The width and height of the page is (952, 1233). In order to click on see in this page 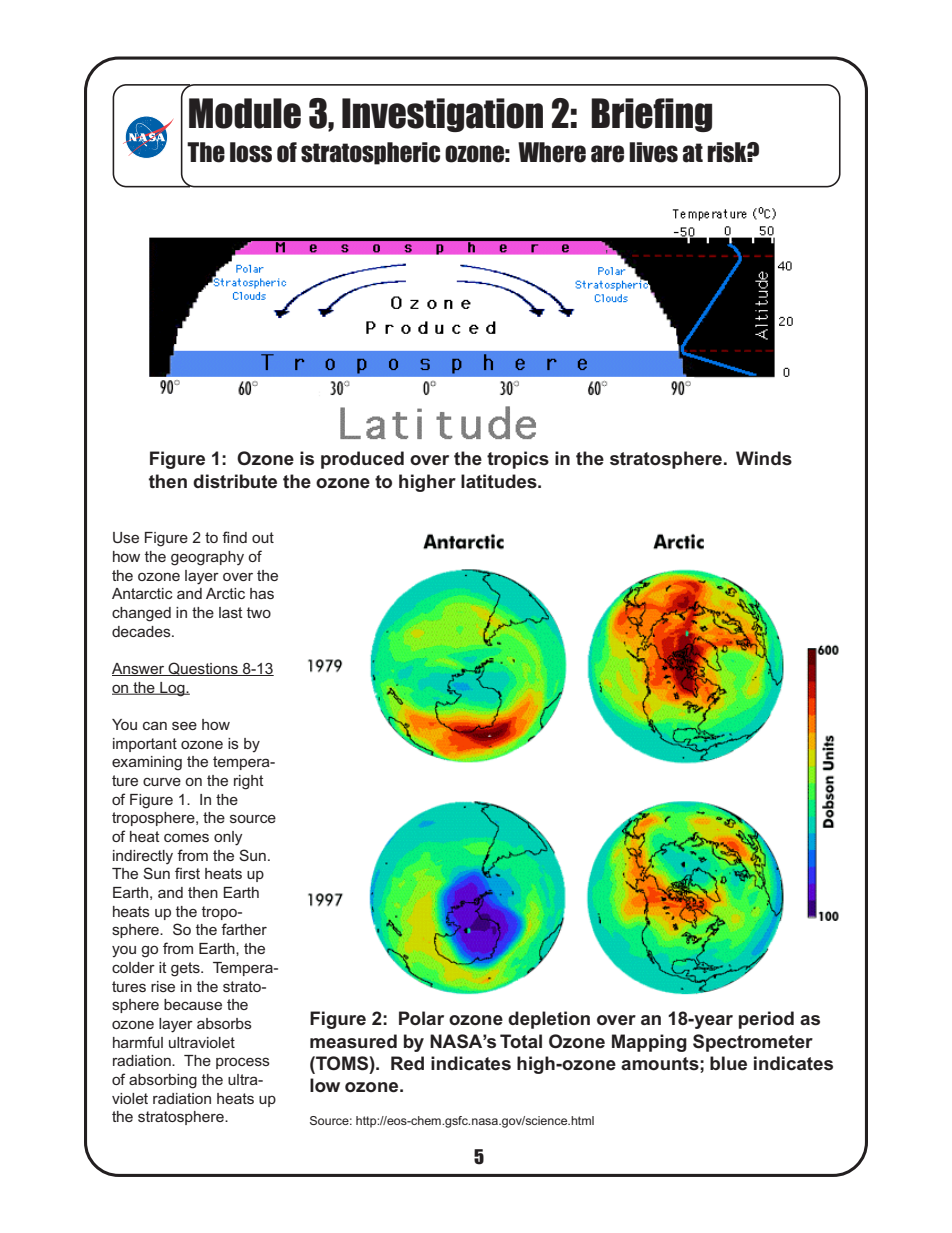, I will do `click(184, 725)`.
